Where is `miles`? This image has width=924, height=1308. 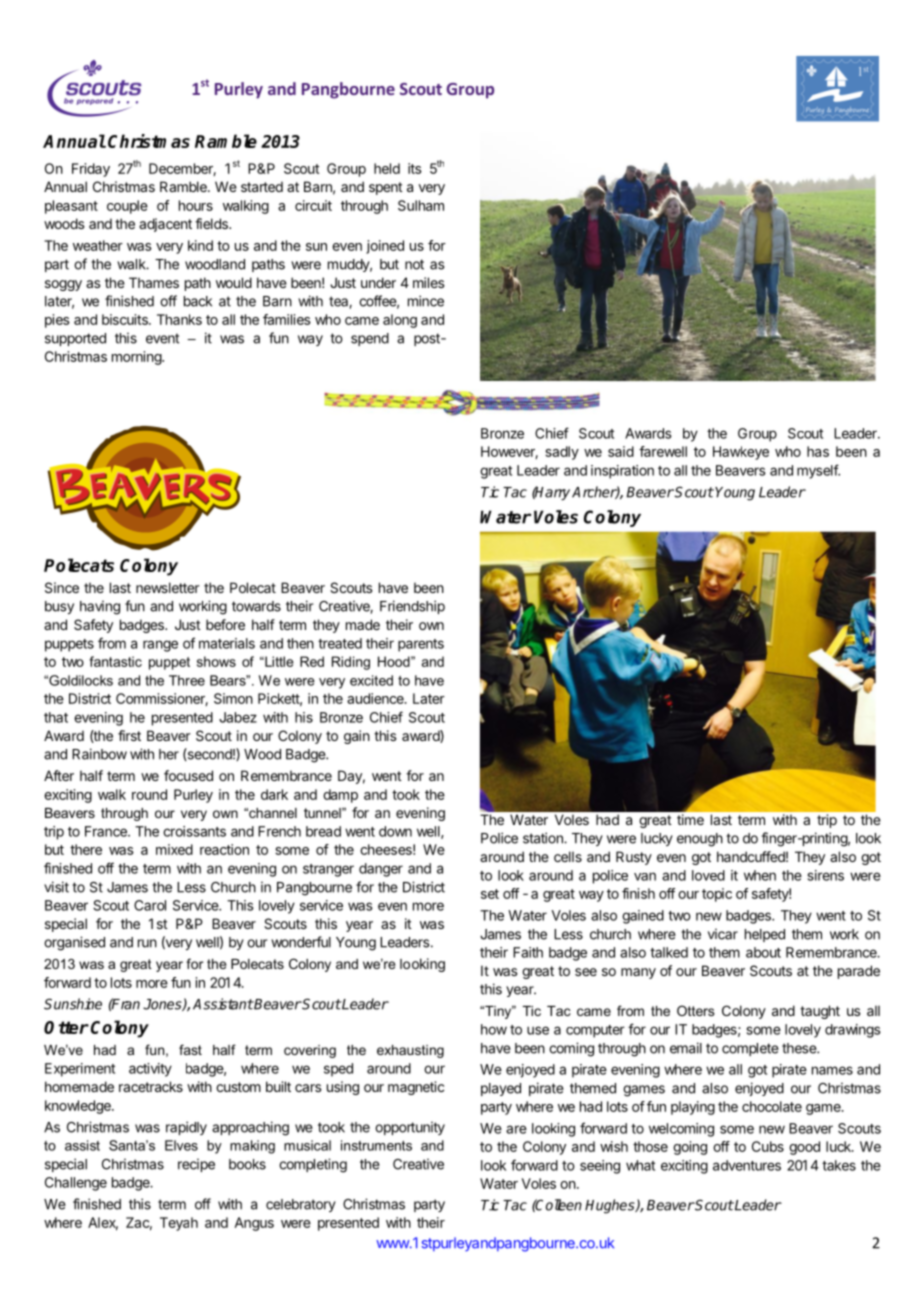 miles is located at coordinates (429, 282).
